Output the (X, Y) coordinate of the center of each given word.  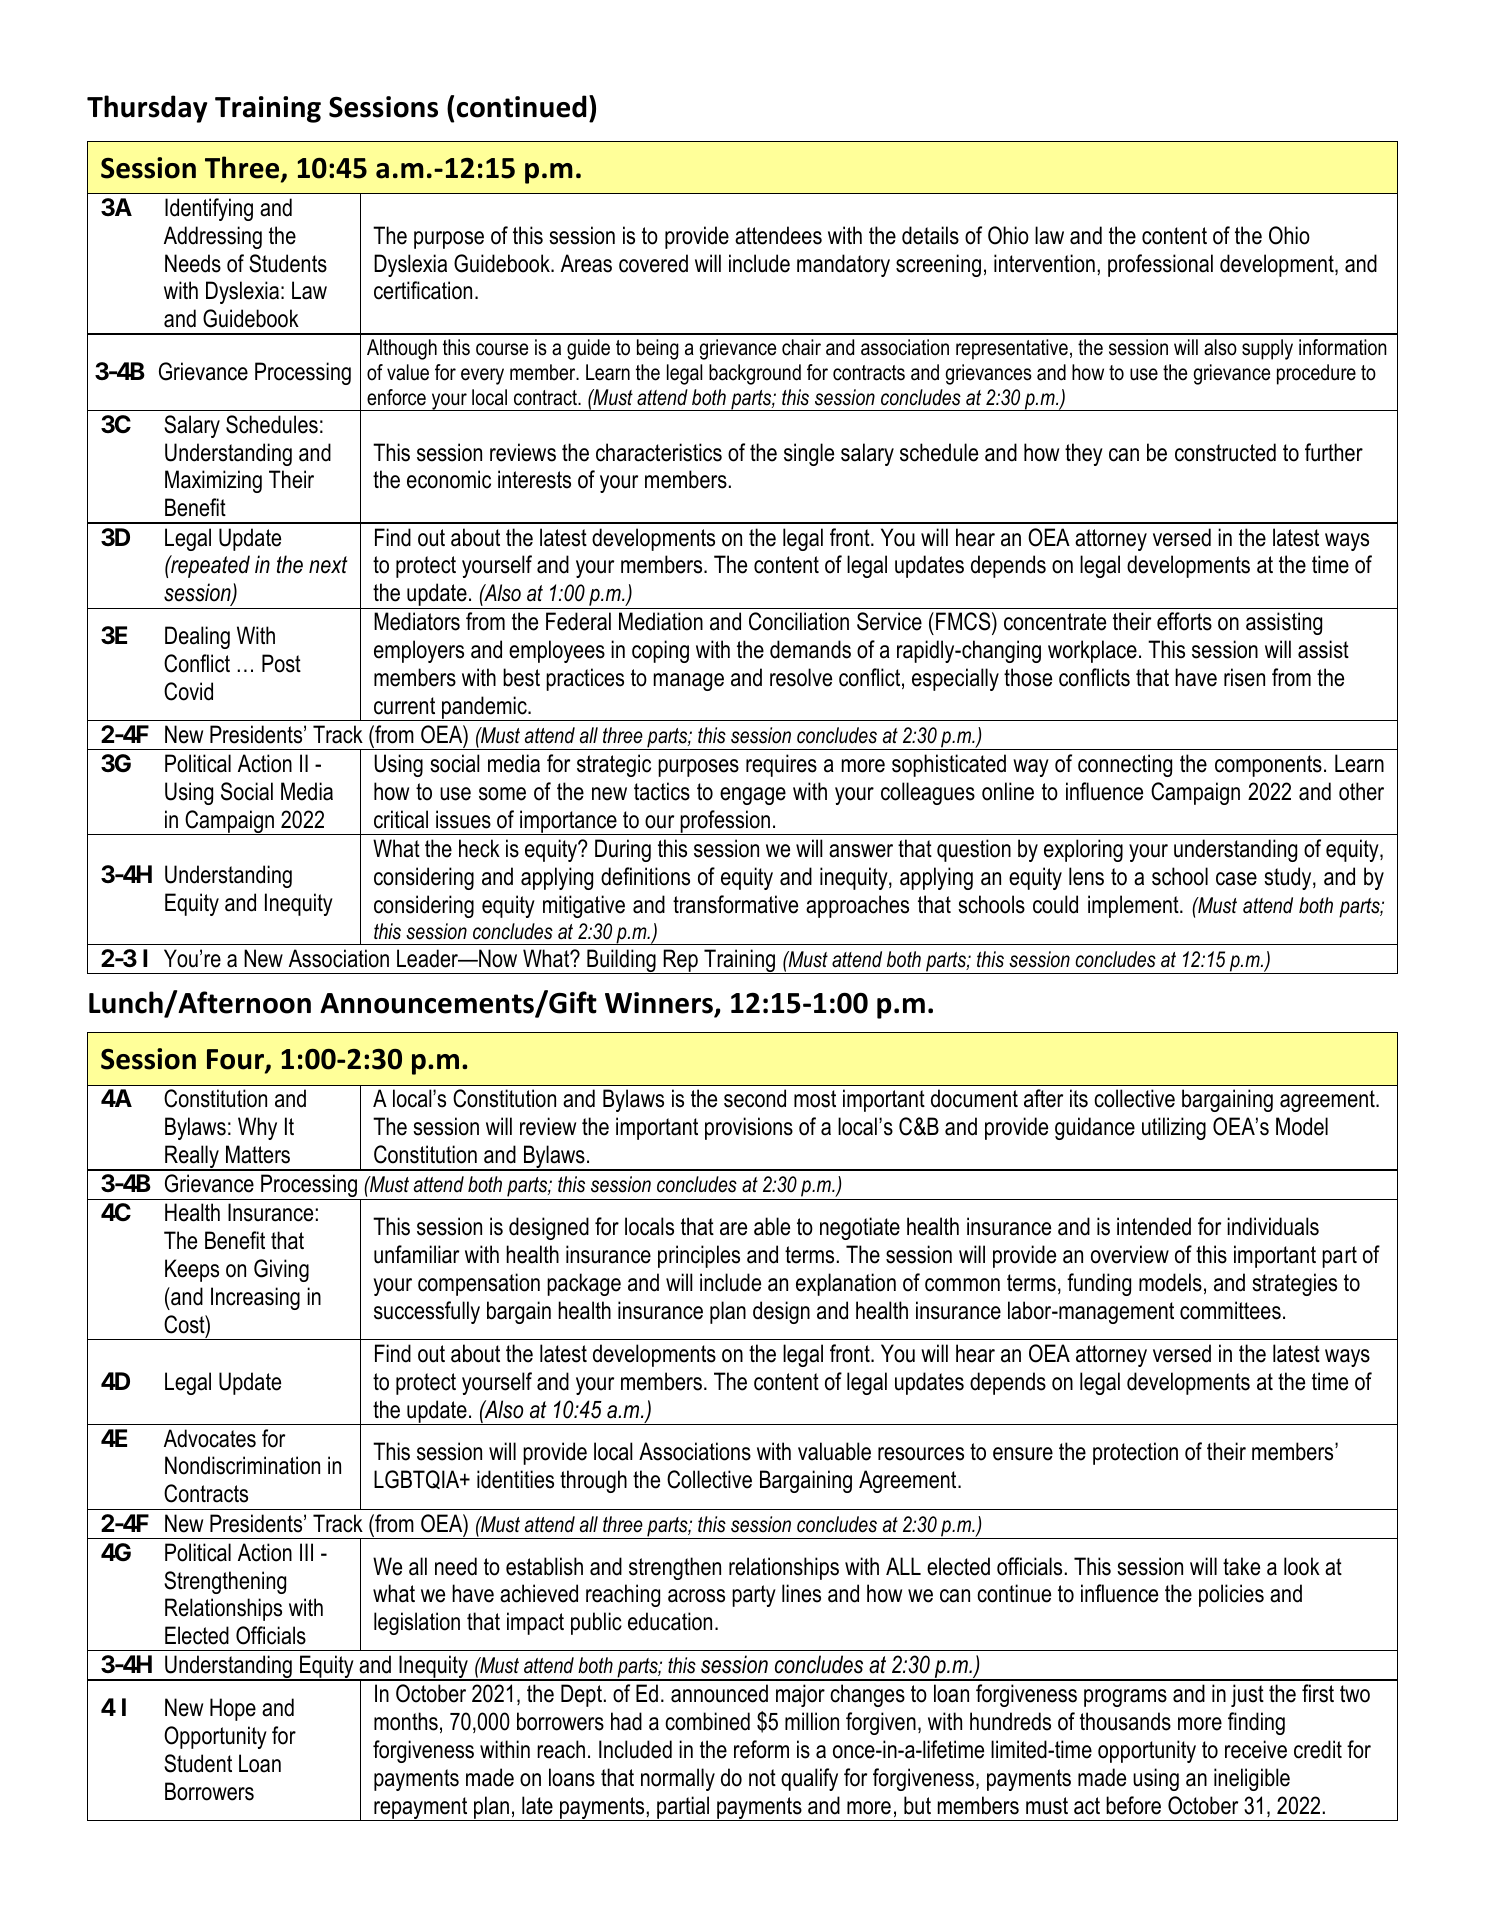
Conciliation (799, 621)
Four (236, 1061)
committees (1230, 1310)
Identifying (209, 209)
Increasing (255, 1298)
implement (1134, 906)
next (328, 565)
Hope (233, 1709)
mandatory (843, 265)
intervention (1044, 263)
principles (699, 1256)
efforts (1184, 621)
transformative (735, 904)
